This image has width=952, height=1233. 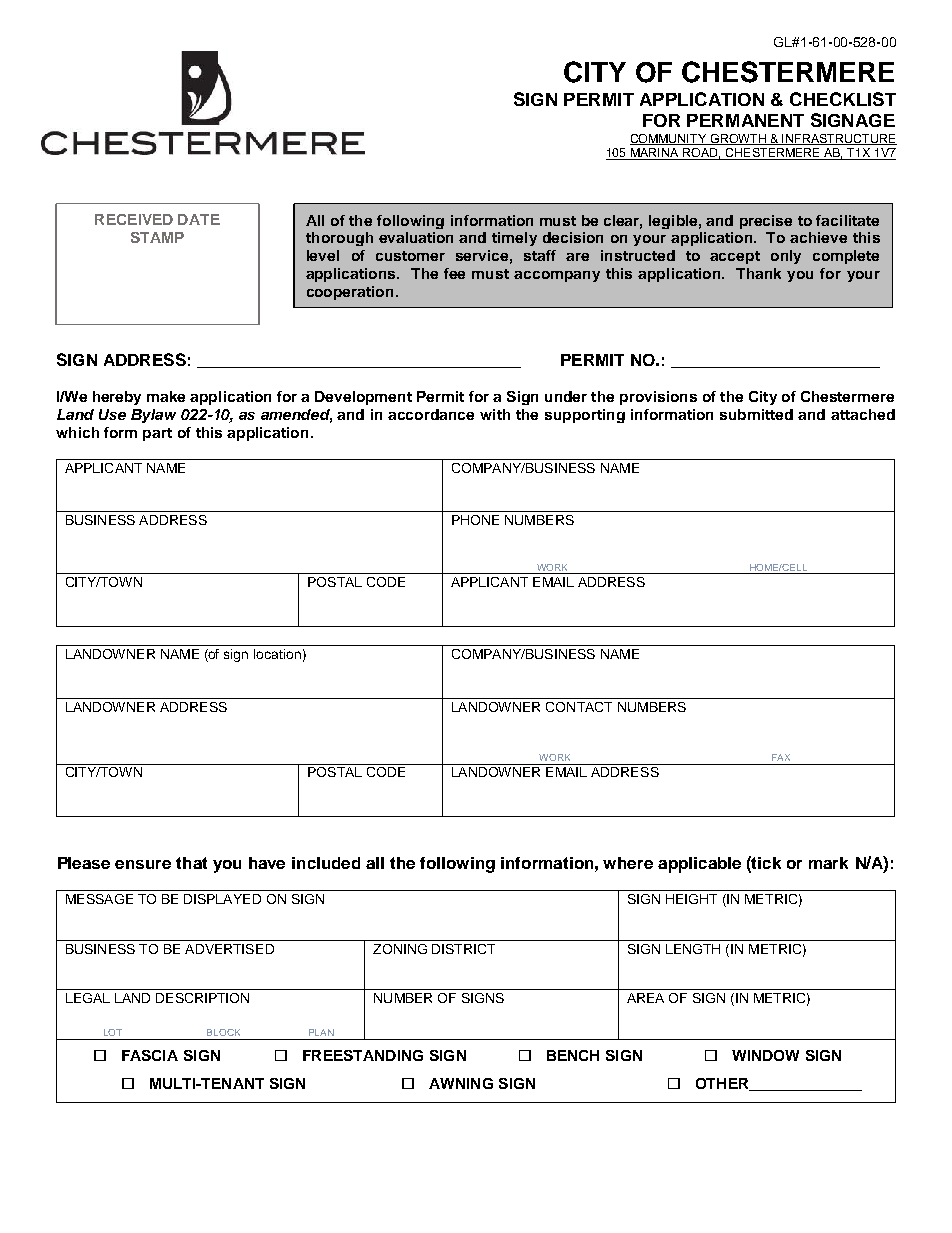 What do you see at coordinates (166, 396) in the image?
I see `make` at bounding box center [166, 396].
